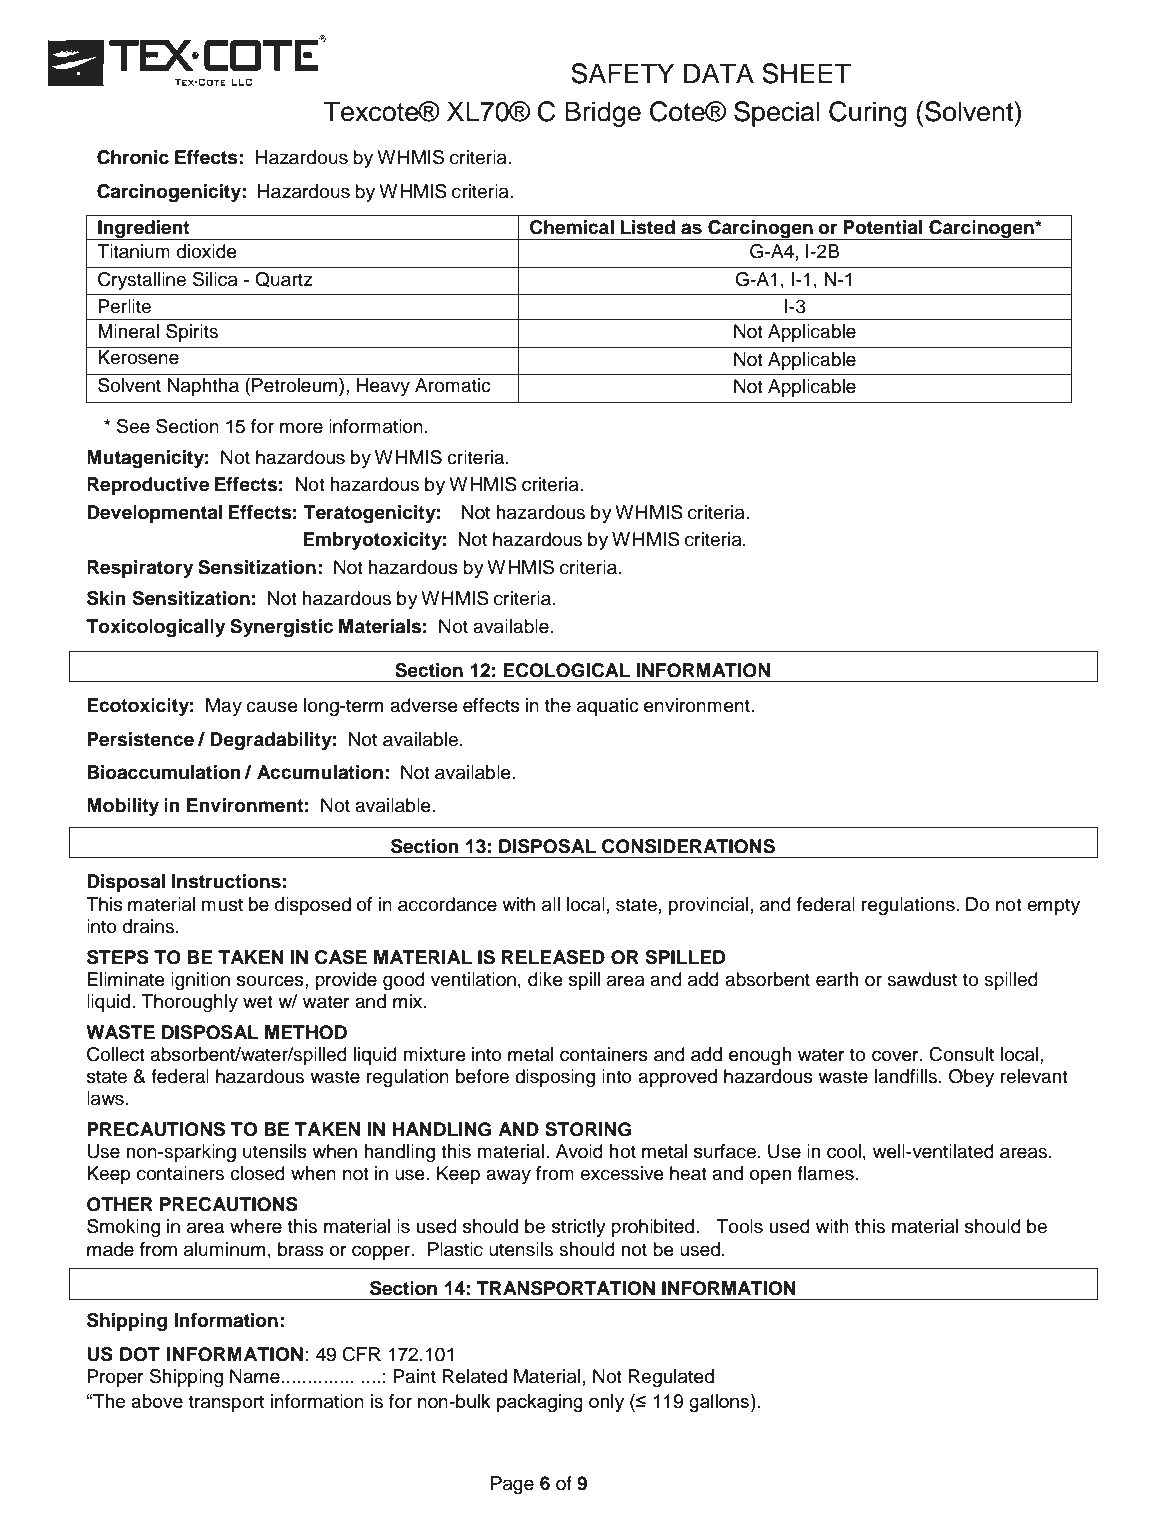 This page has height=1520, width=1175. I want to click on closed, so click(257, 1173).
